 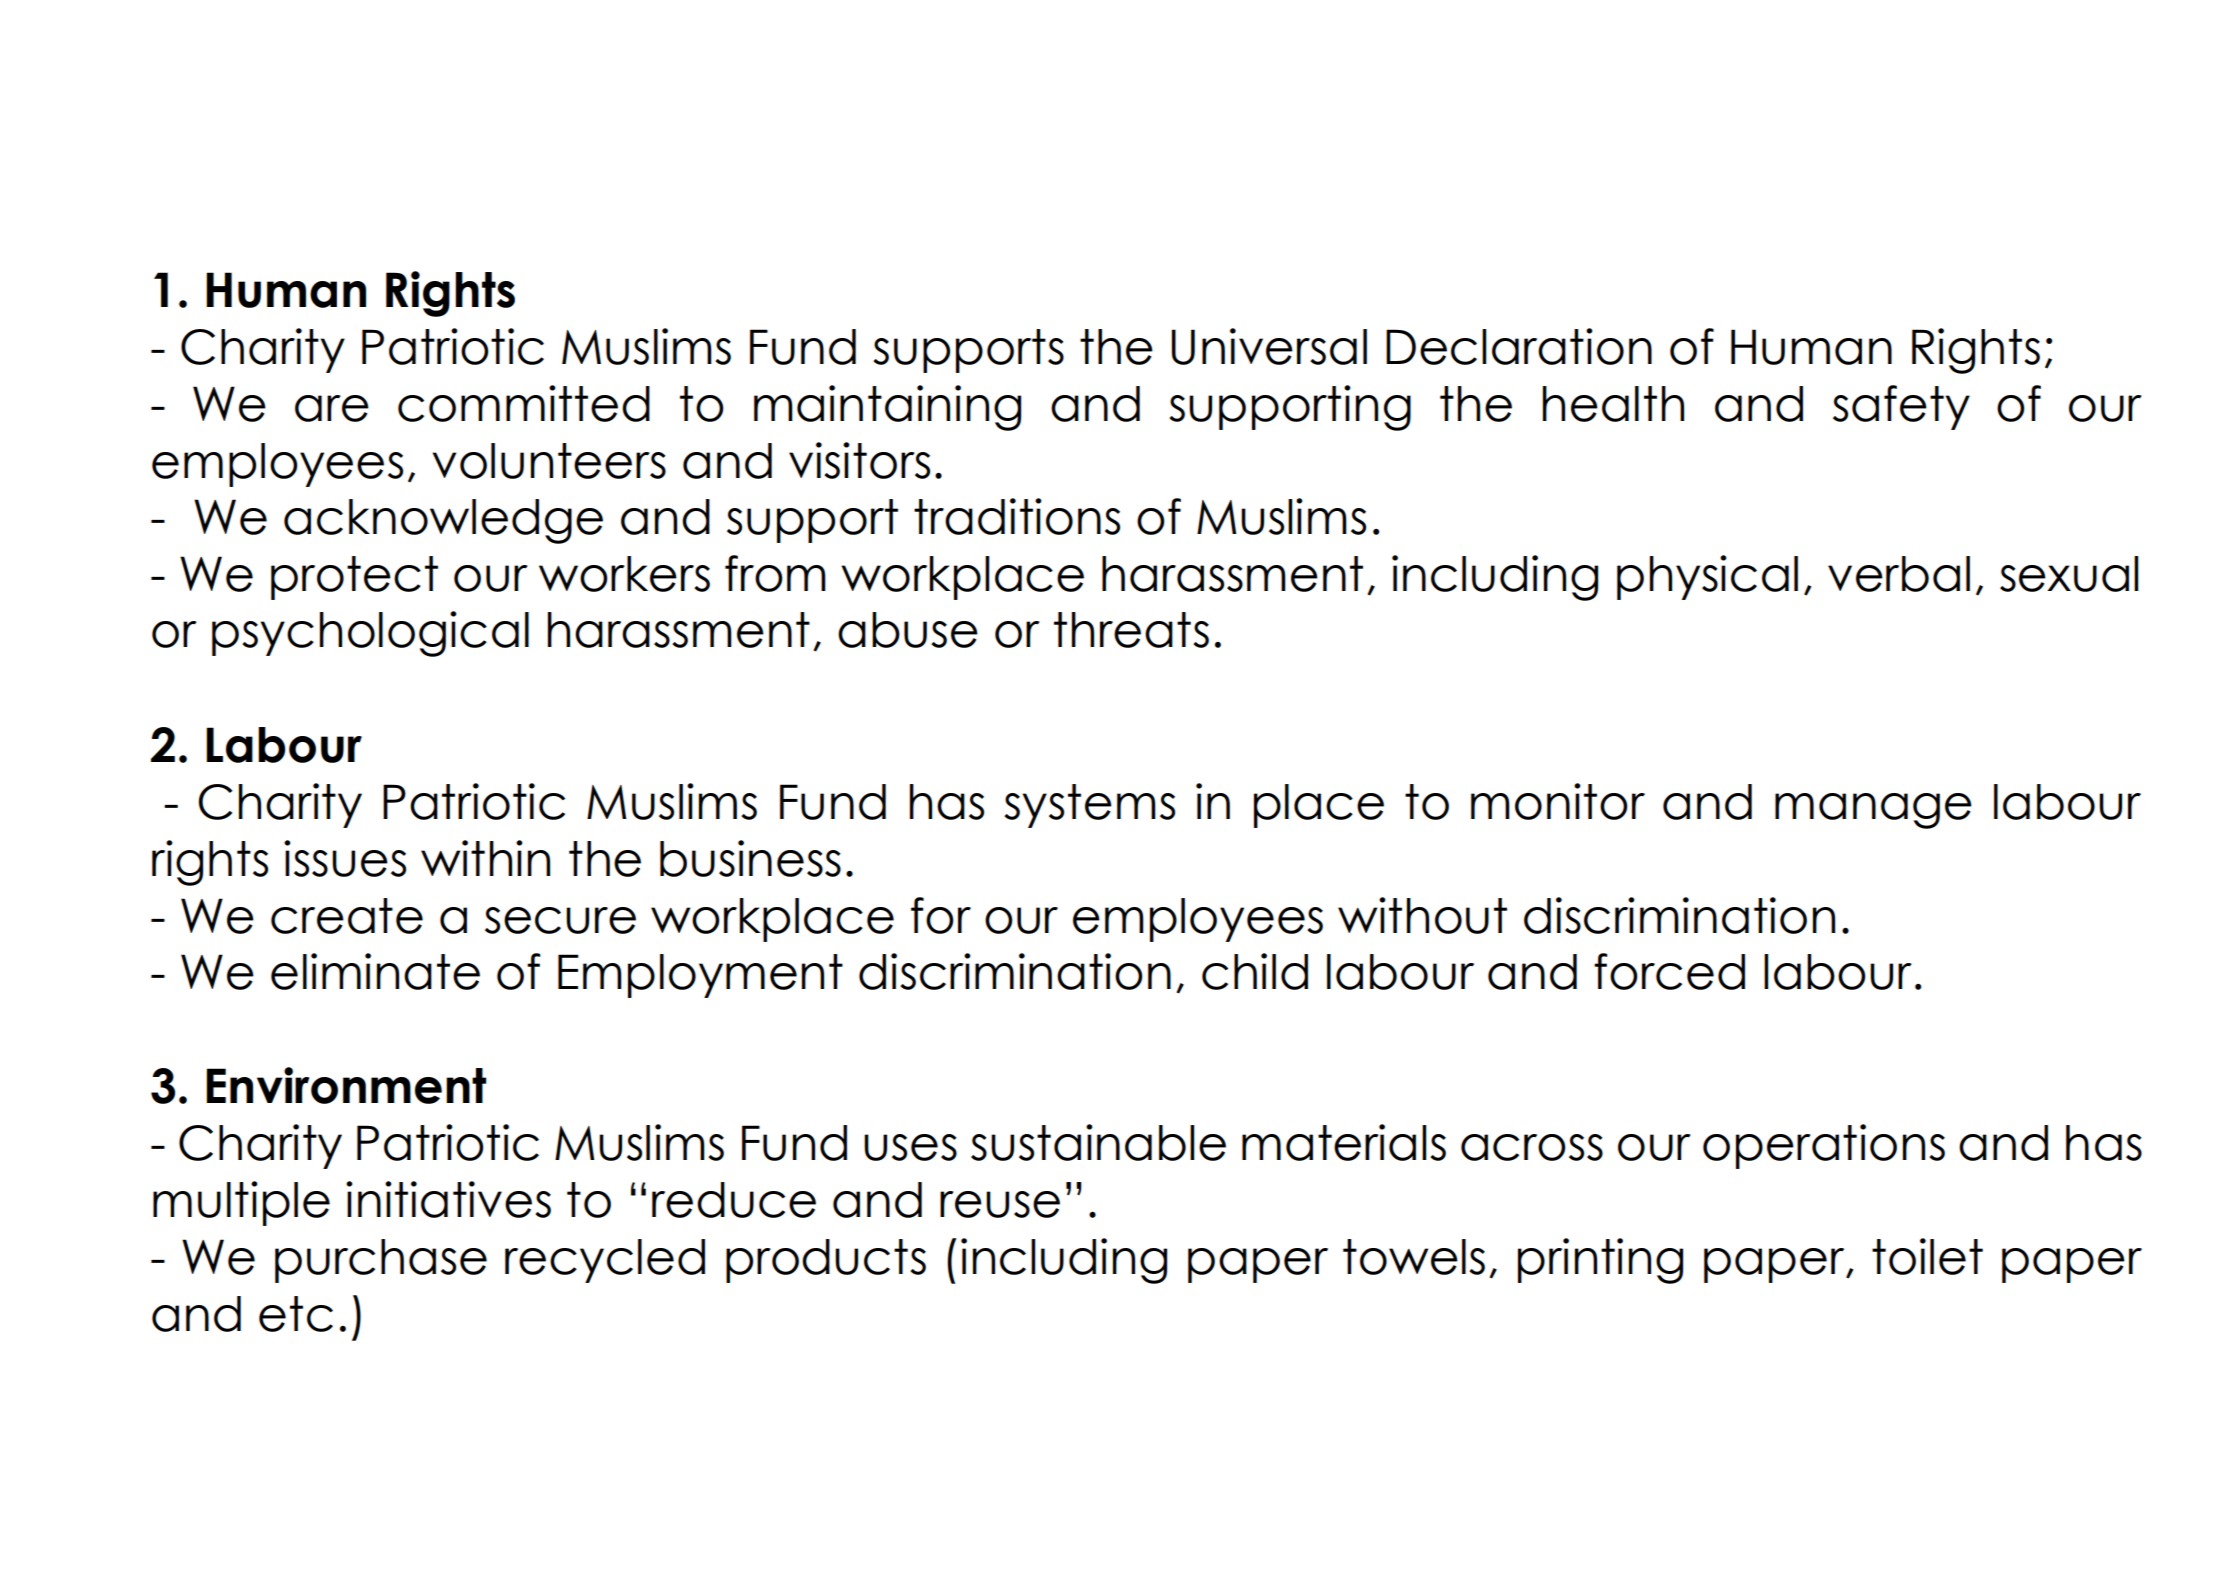 What do you see at coordinates (1255, 971) in the screenshot?
I see `child` at bounding box center [1255, 971].
